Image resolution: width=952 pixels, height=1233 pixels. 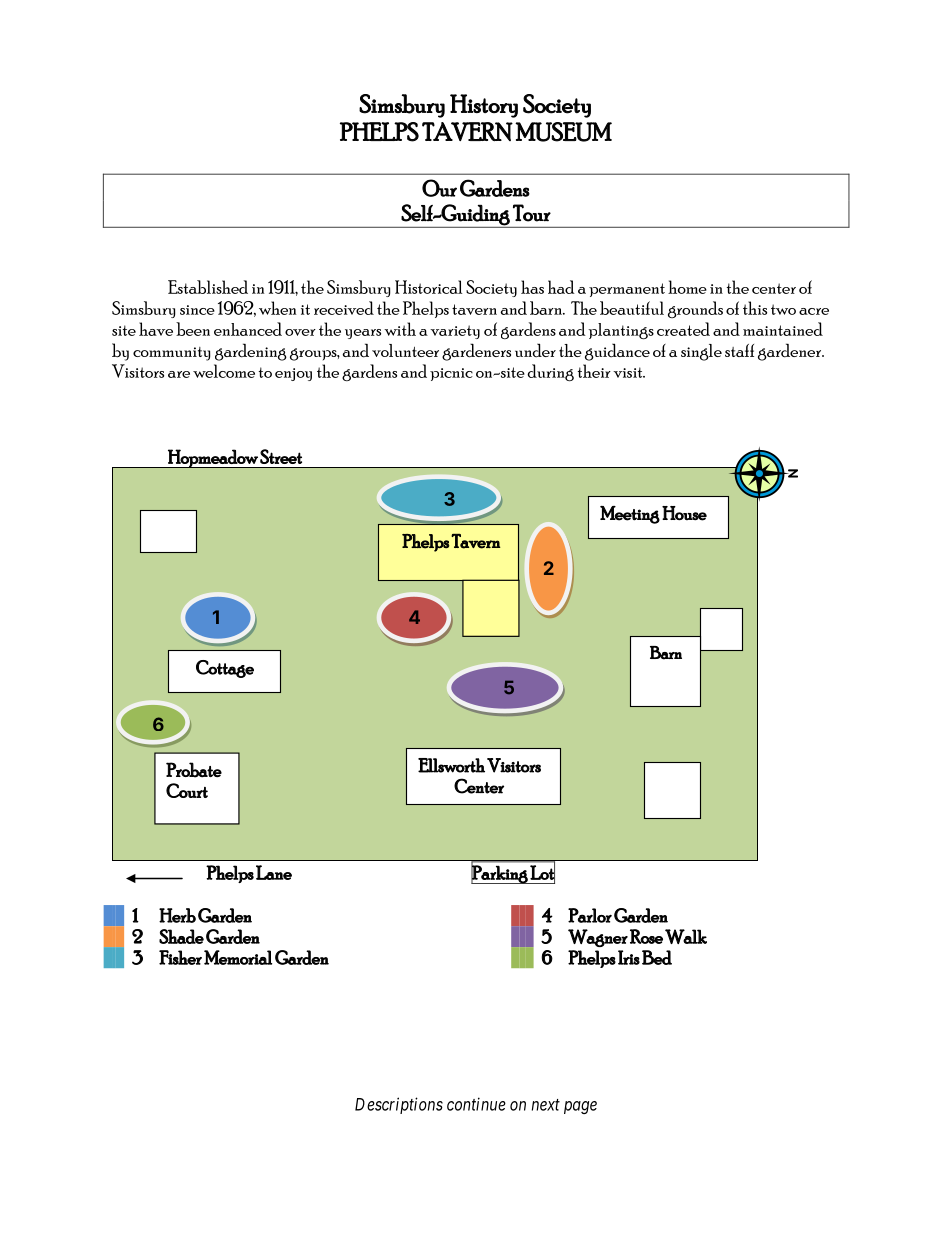 I want to click on staff, so click(x=739, y=350).
